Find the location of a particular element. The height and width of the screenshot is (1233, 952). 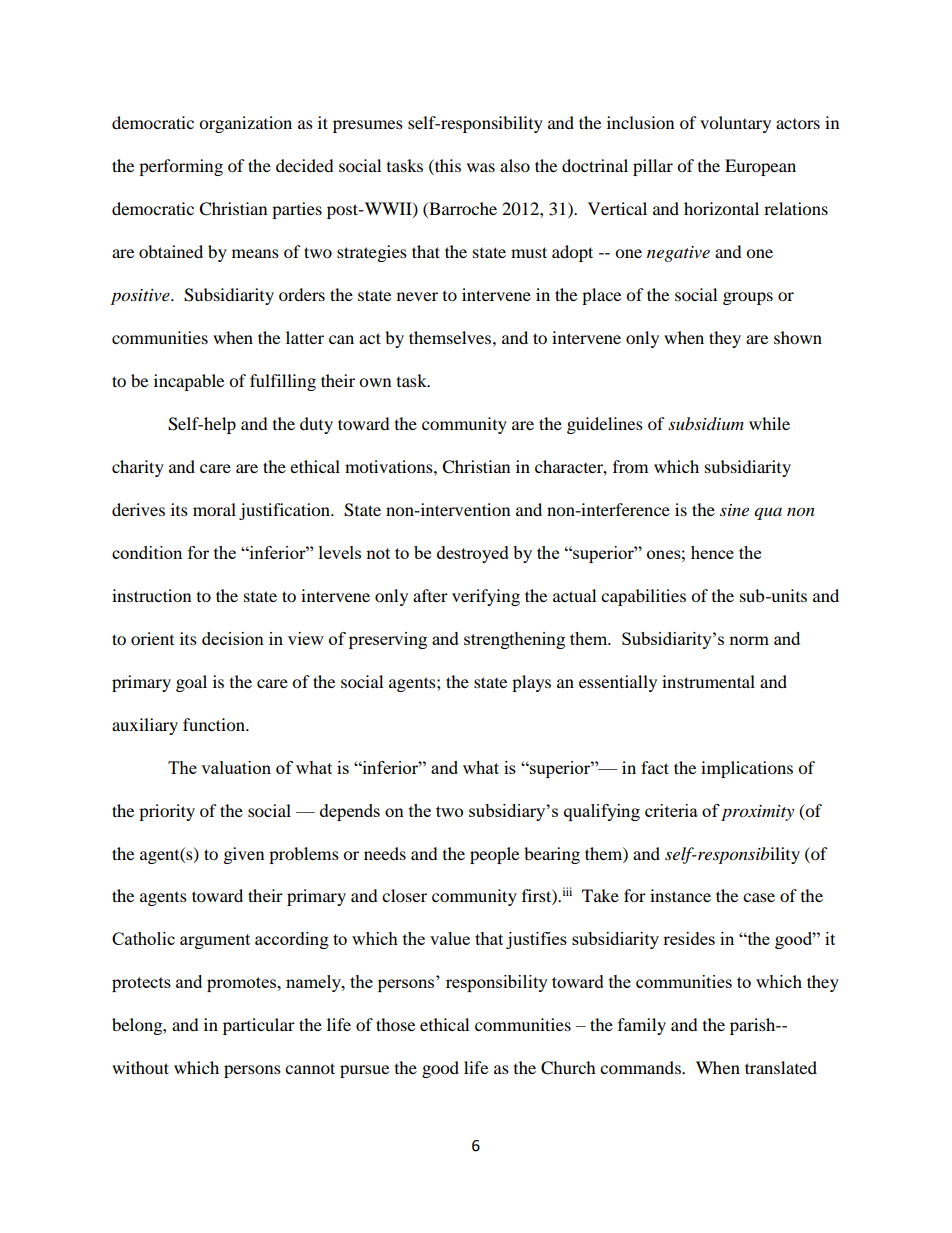

priority is located at coordinates (167, 812).
